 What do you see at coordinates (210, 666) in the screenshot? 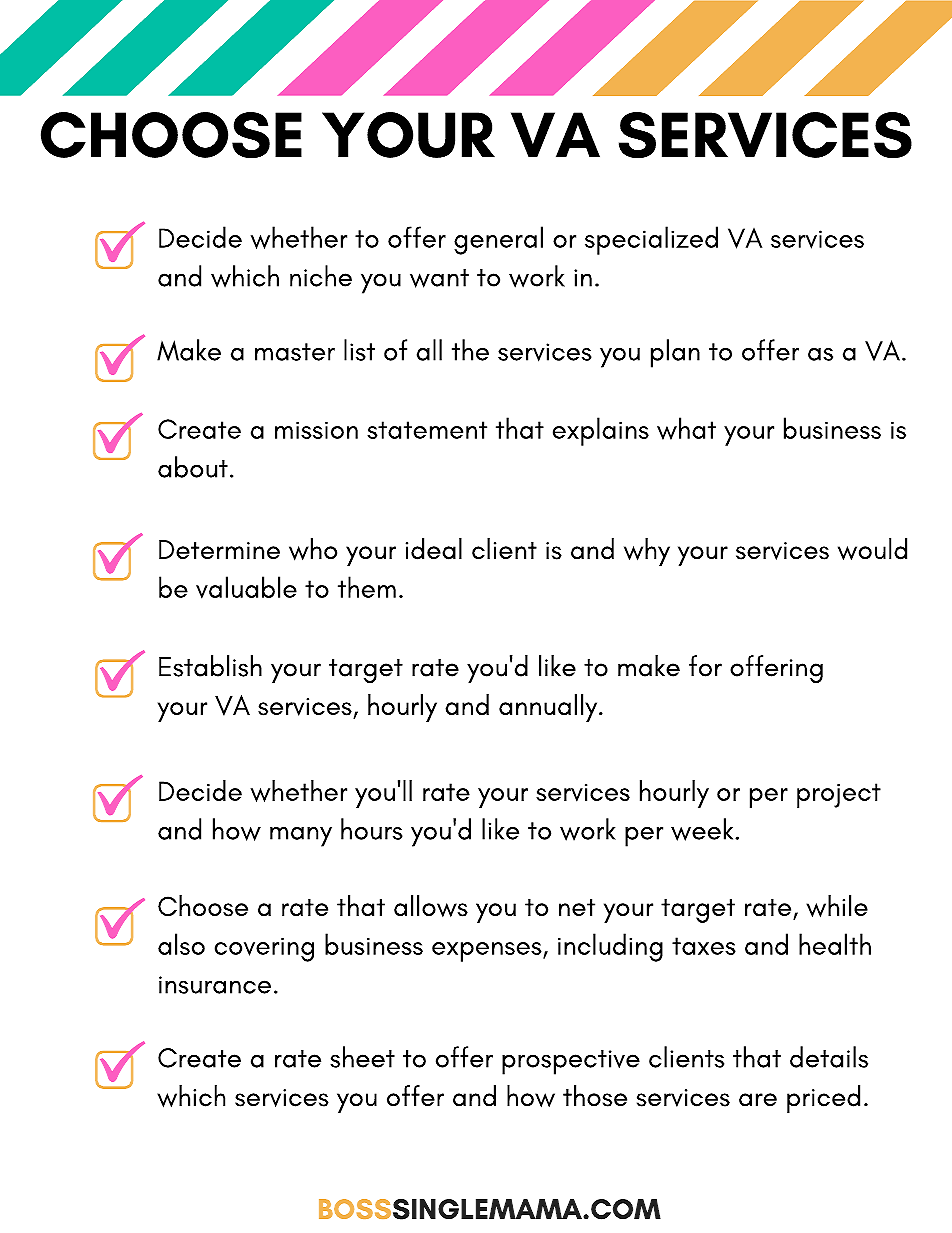
I see `Establish` at bounding box center [210, 666].
